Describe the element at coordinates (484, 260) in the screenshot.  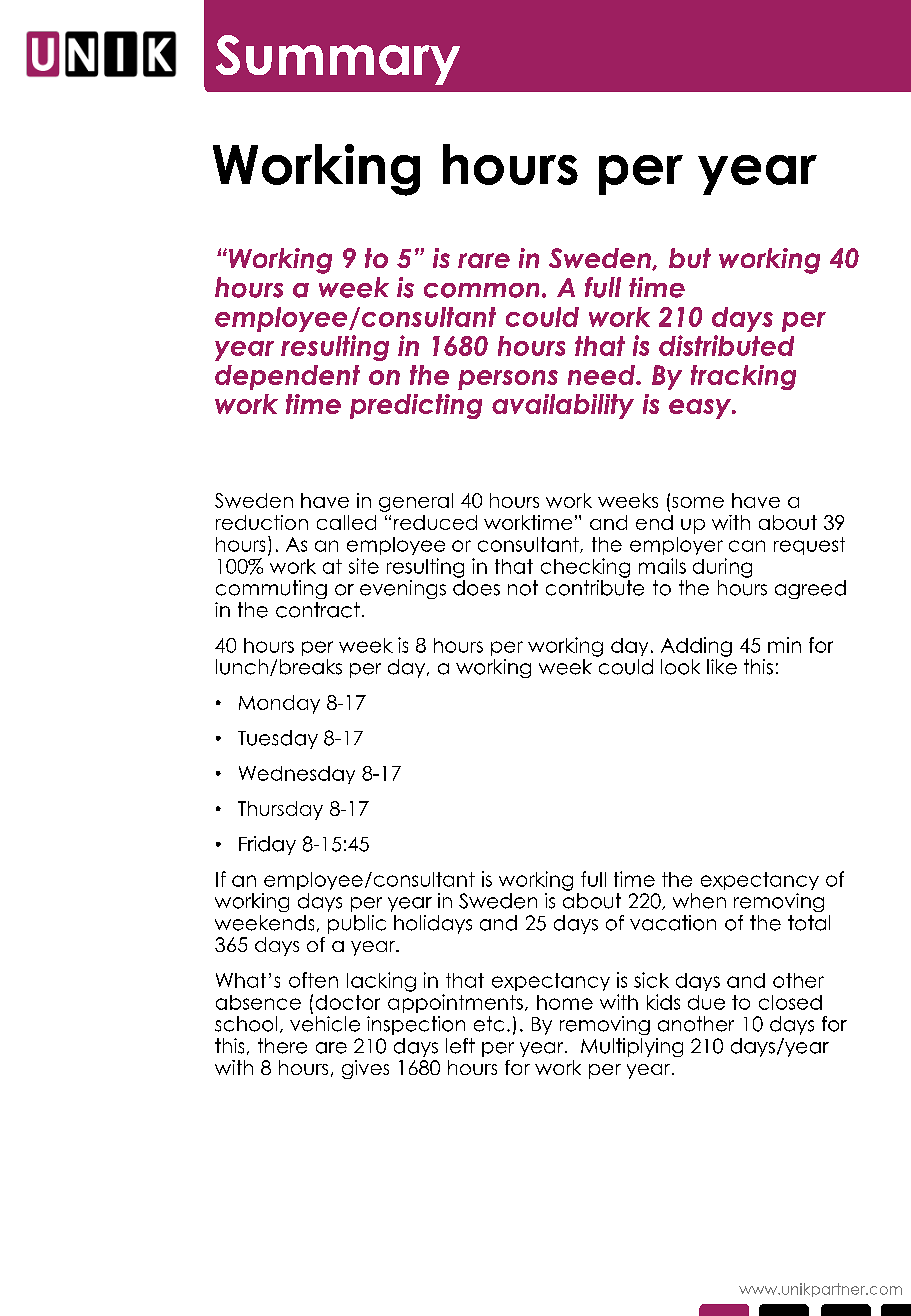
I see `rare` at that location.
